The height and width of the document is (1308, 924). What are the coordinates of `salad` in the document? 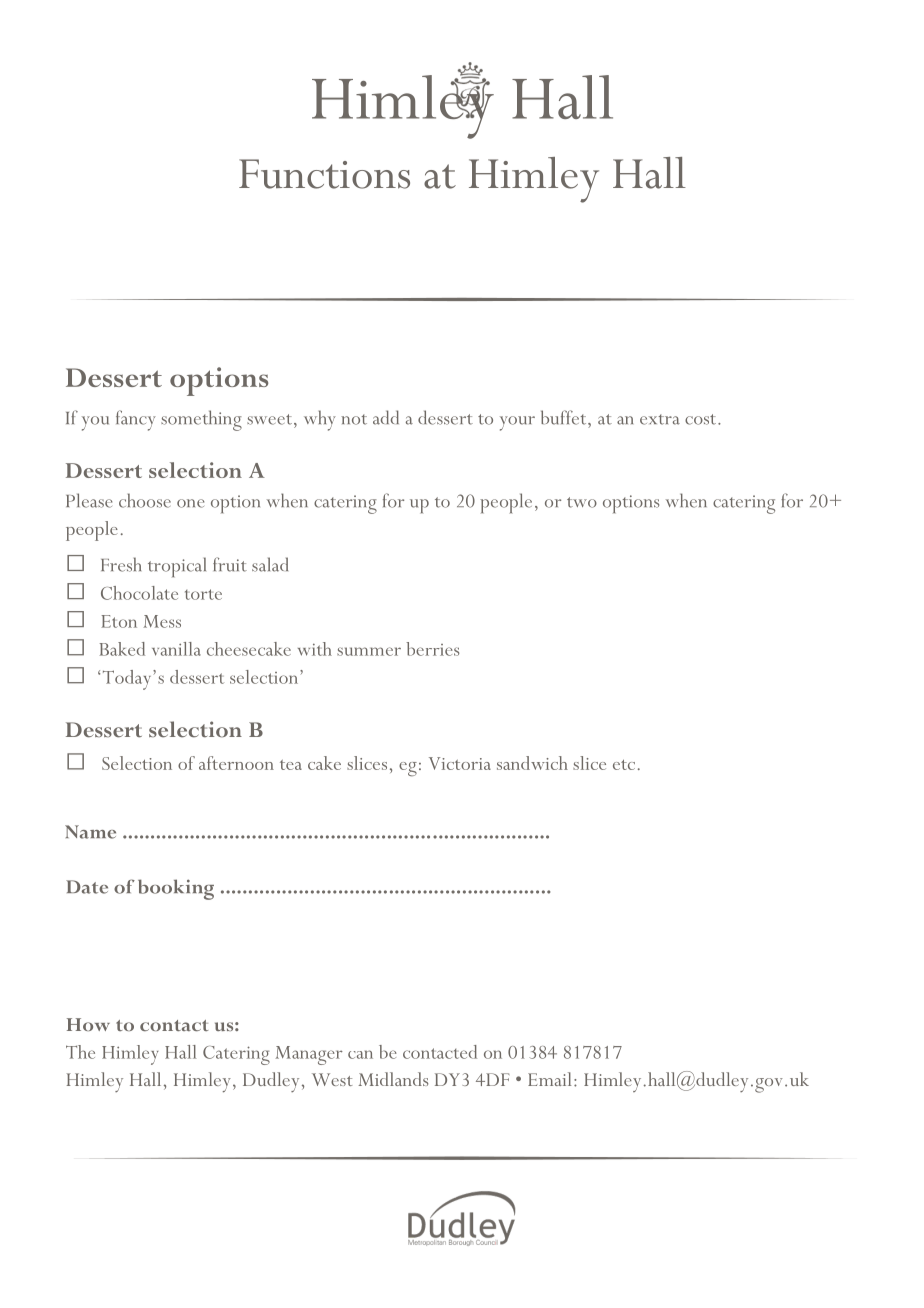 It's located at (270, 564).
